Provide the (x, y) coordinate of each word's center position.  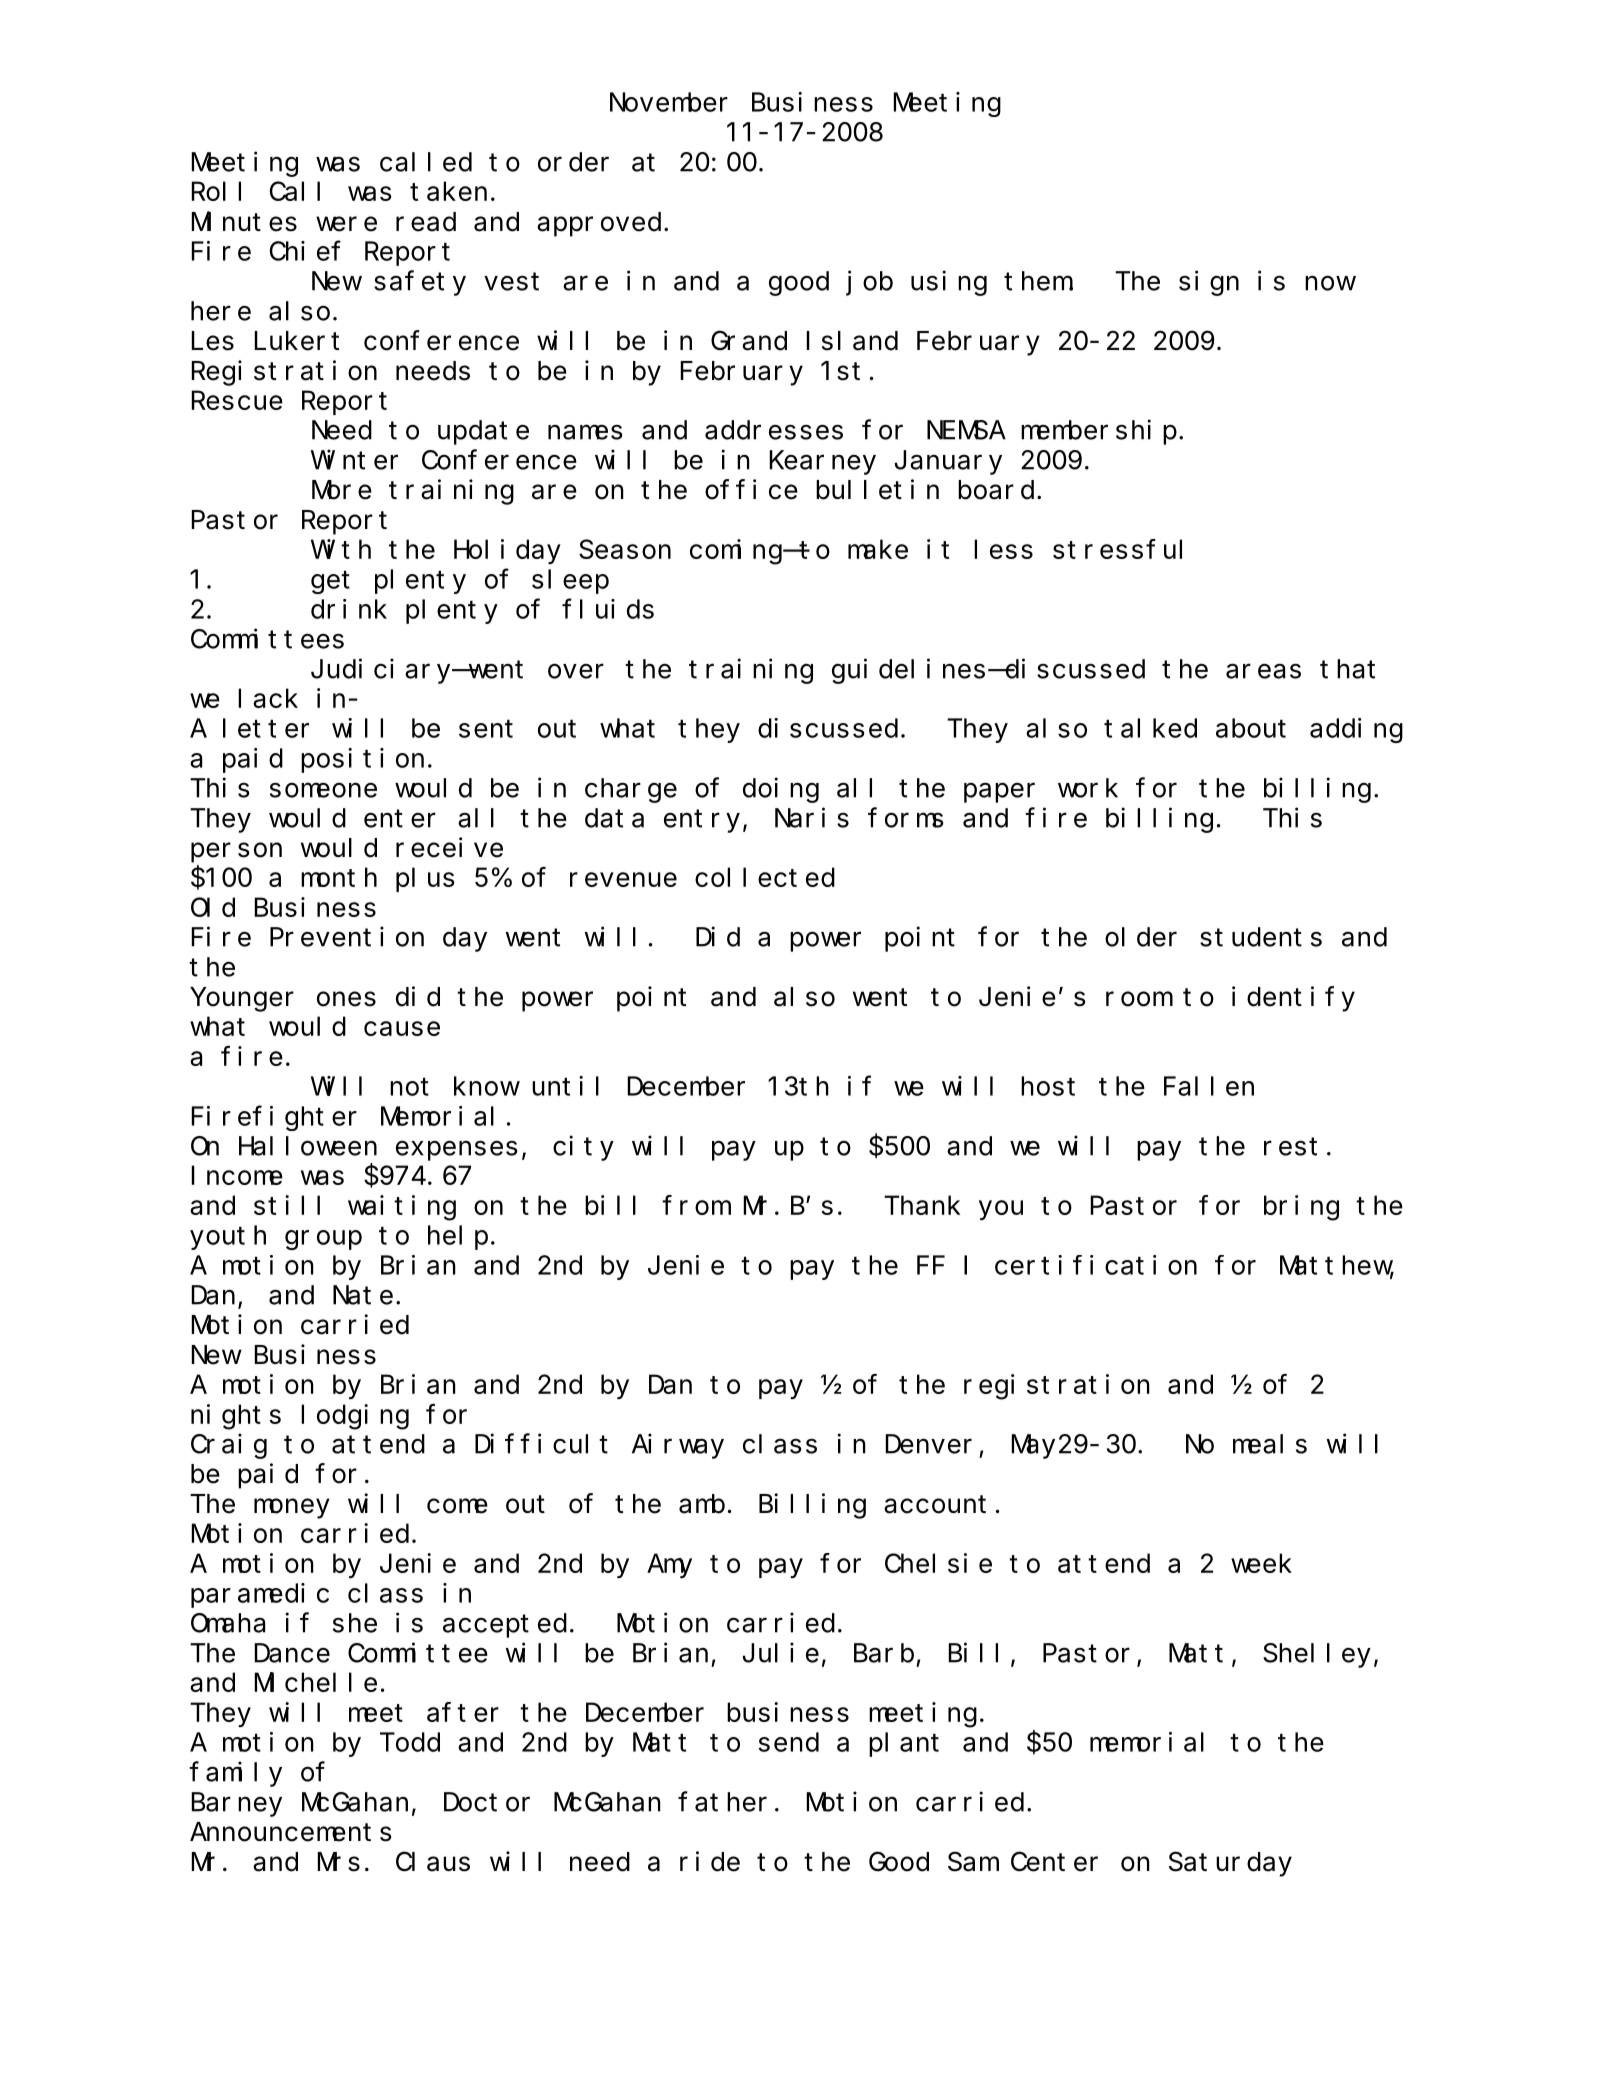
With (341, 549)
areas (1263, 671)
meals (1270, 1444)
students (1261, 937)
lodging (355, 1417)
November (669, 102)
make (878, 549)
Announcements (291, 1833)
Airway (678, 1446)
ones (346, 999)
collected (765, 877)
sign (1209, 283)
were (346, 224)
